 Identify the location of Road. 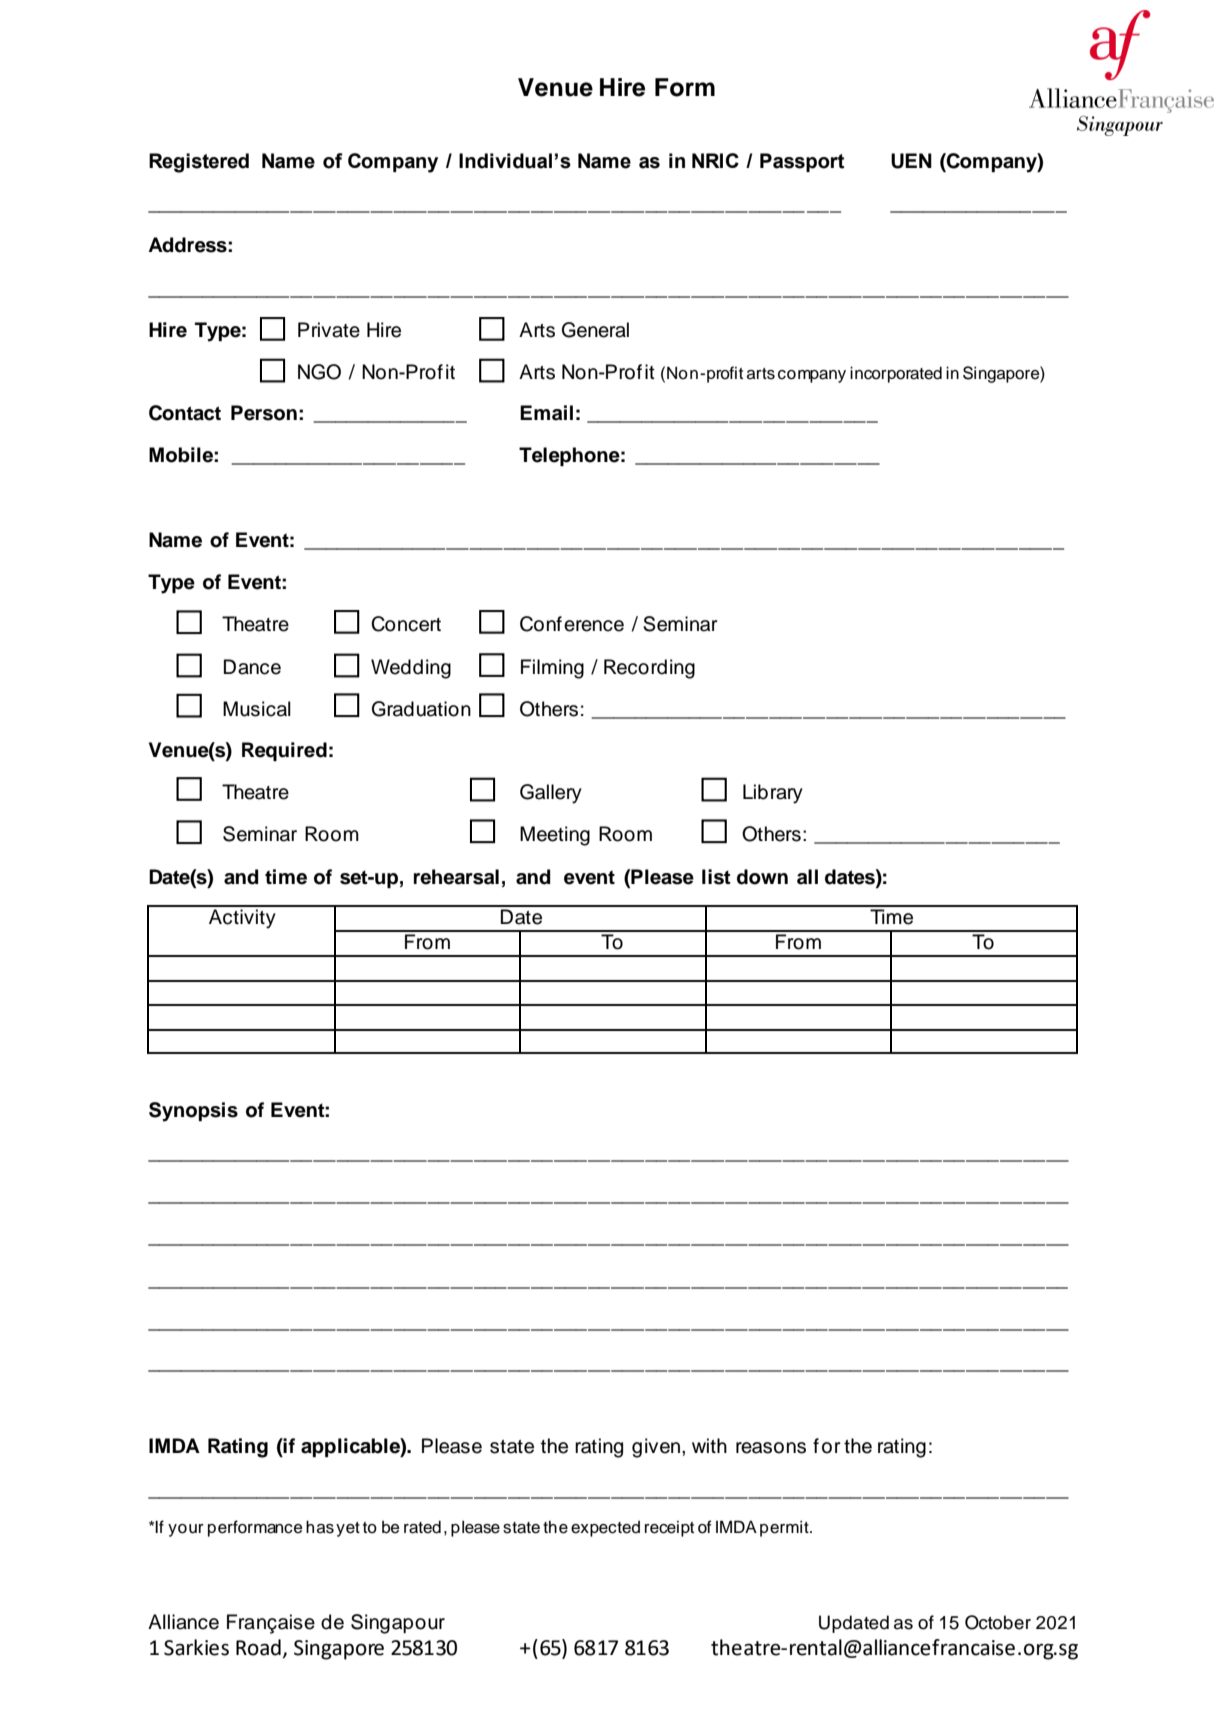
(258, 1647).
